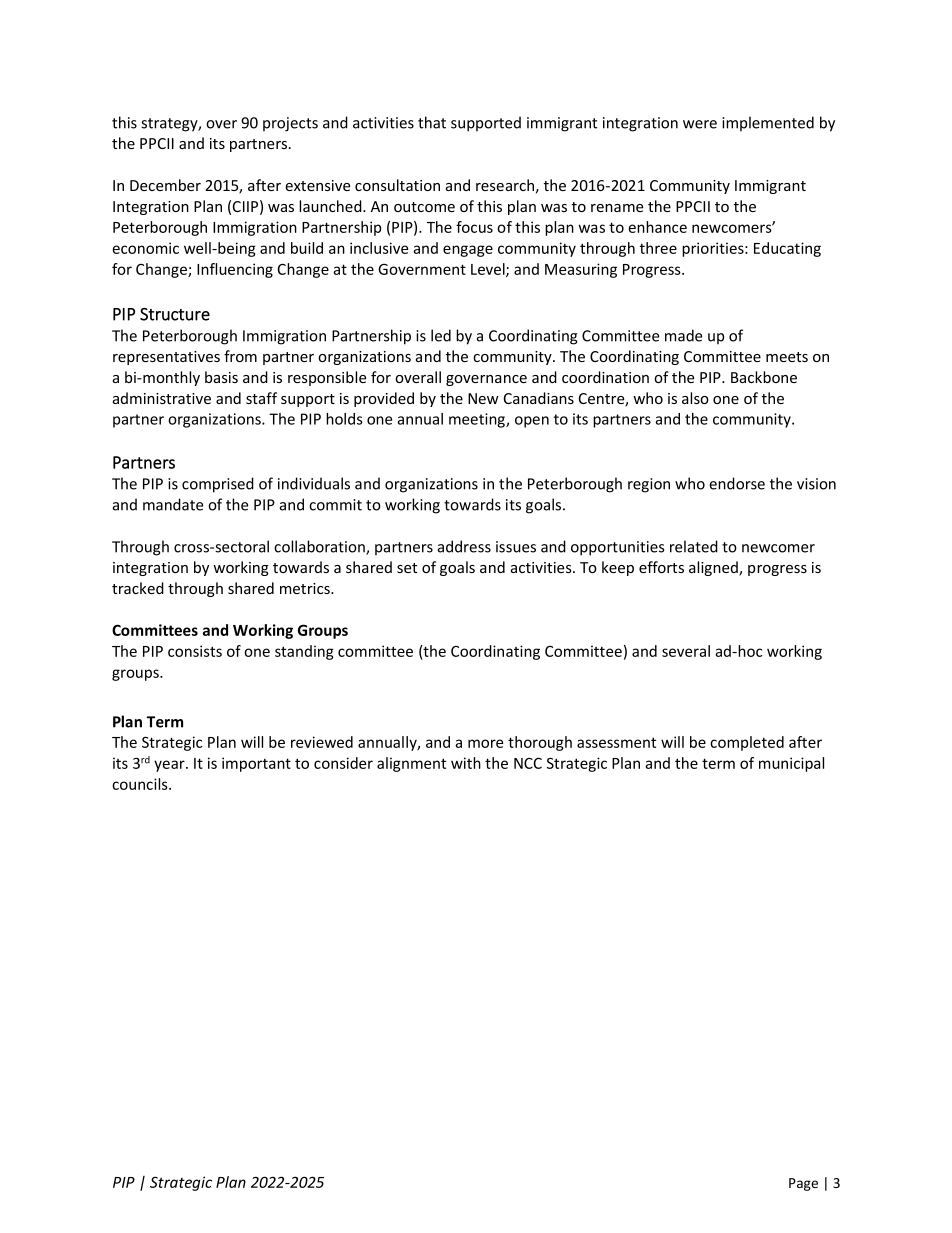 The width and height of the image is (952, 1233). What do you see at coordinates (165, 185) in the image?
I see `December` at bounding box center [165, 185].
